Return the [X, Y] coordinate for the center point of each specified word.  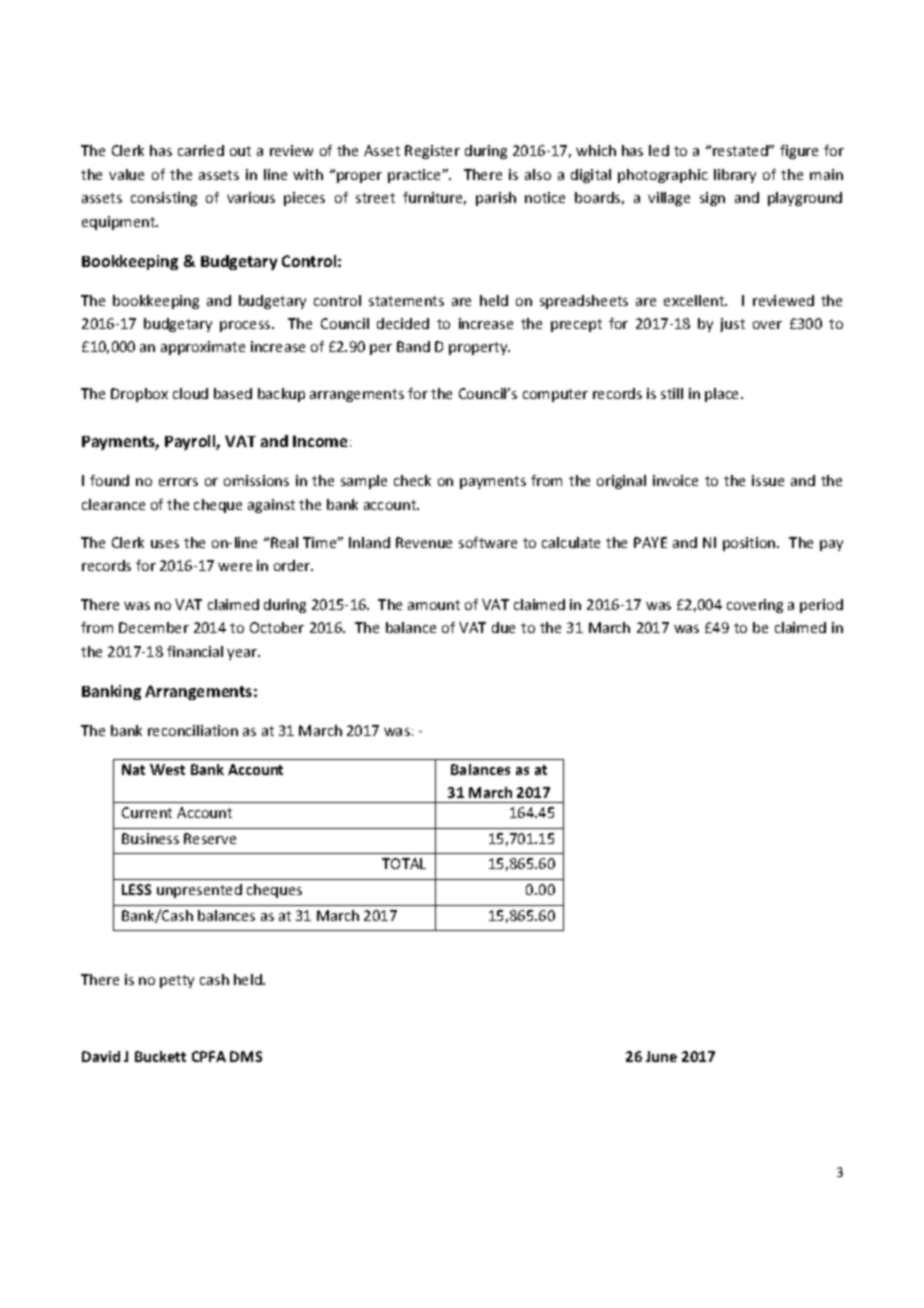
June [661, 1056]
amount [434, 605]
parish [496, 199]
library [735, 176]
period [821, 606]
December [154, 627]
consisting [164, 199]
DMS [246, 1056]
